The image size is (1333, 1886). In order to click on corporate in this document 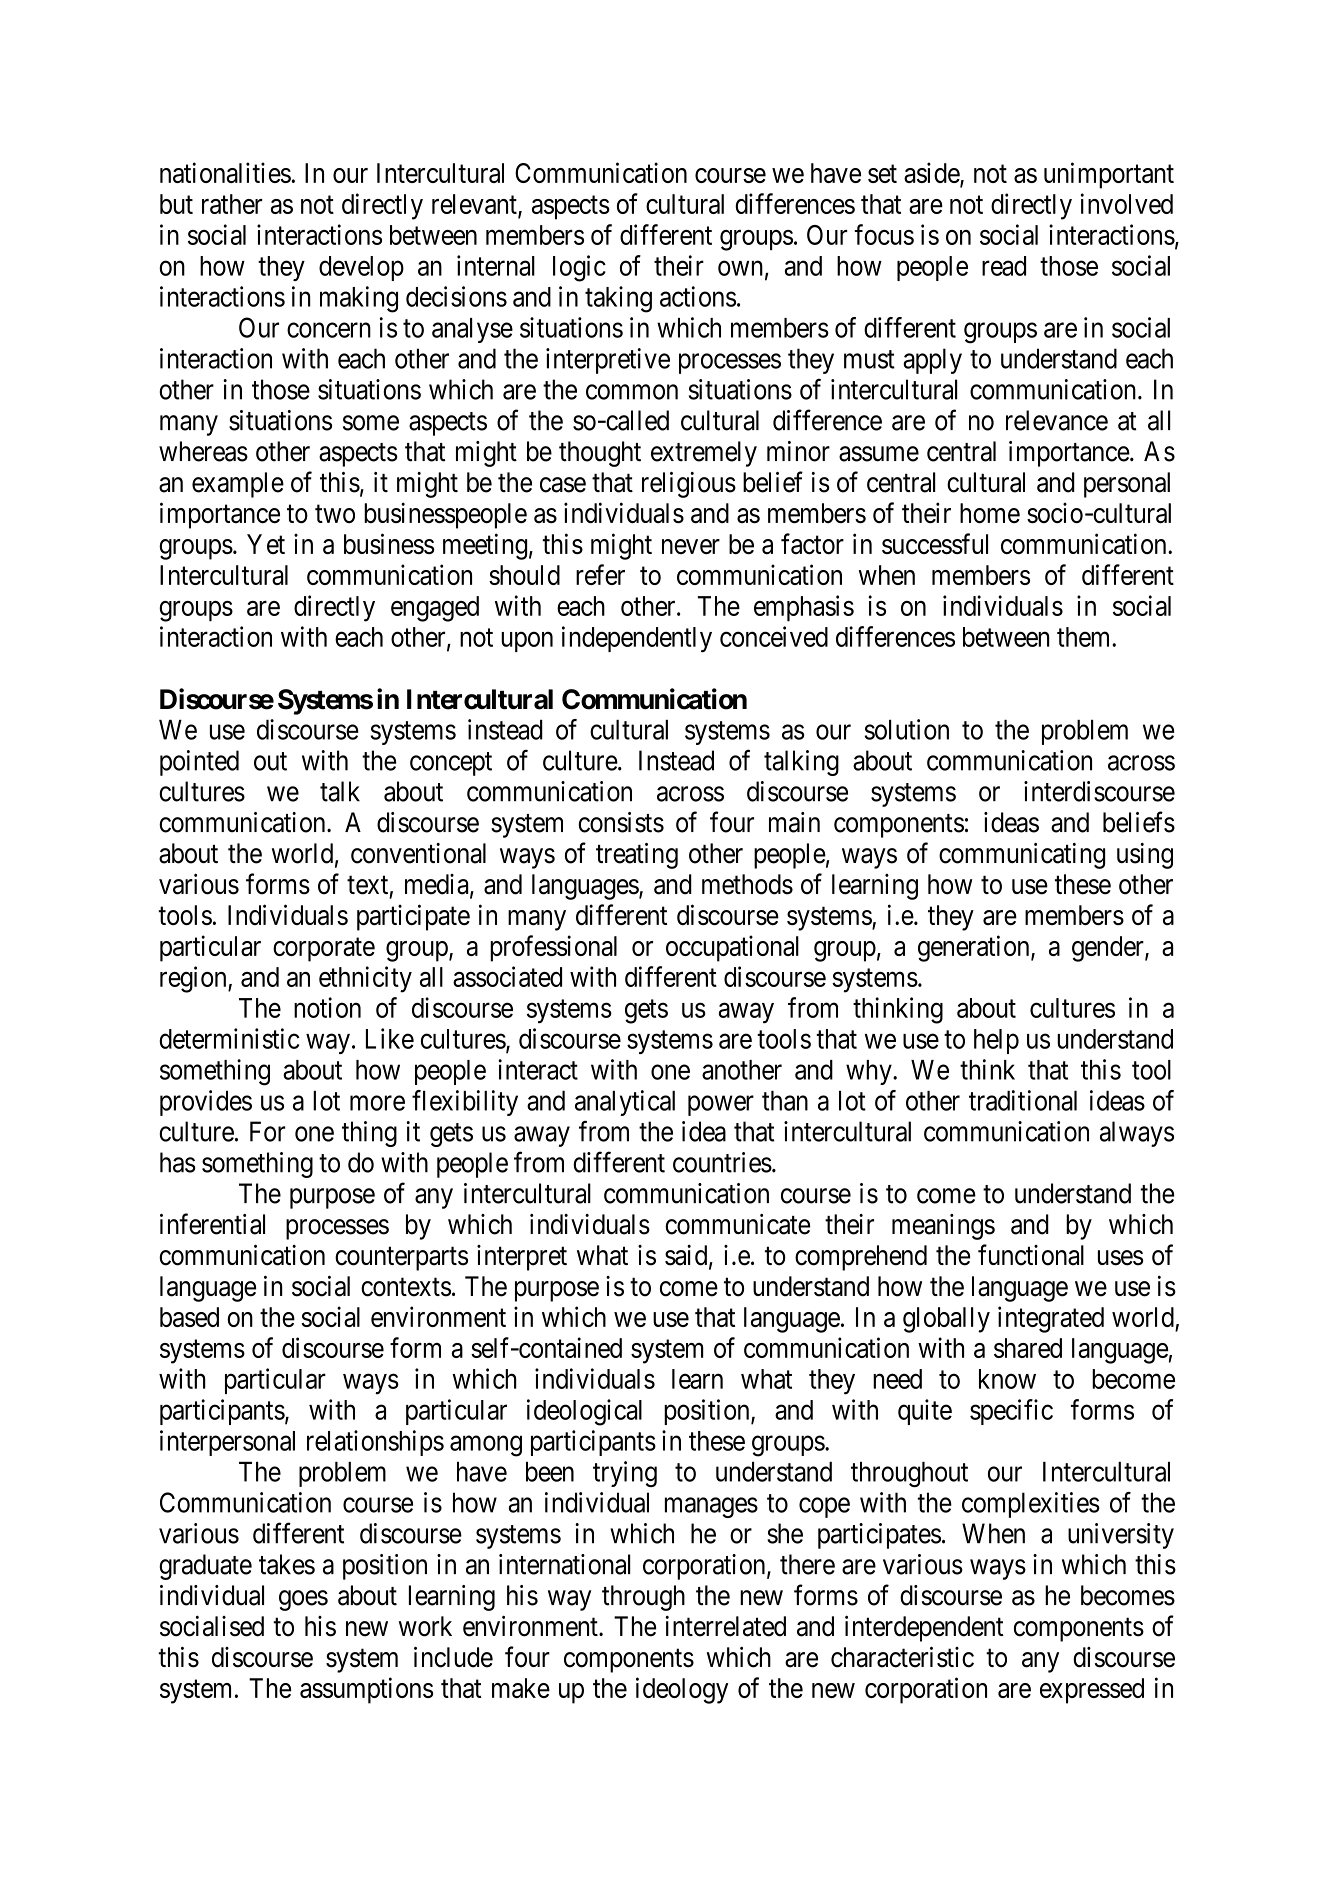, I will do `click(324, 950)`.
